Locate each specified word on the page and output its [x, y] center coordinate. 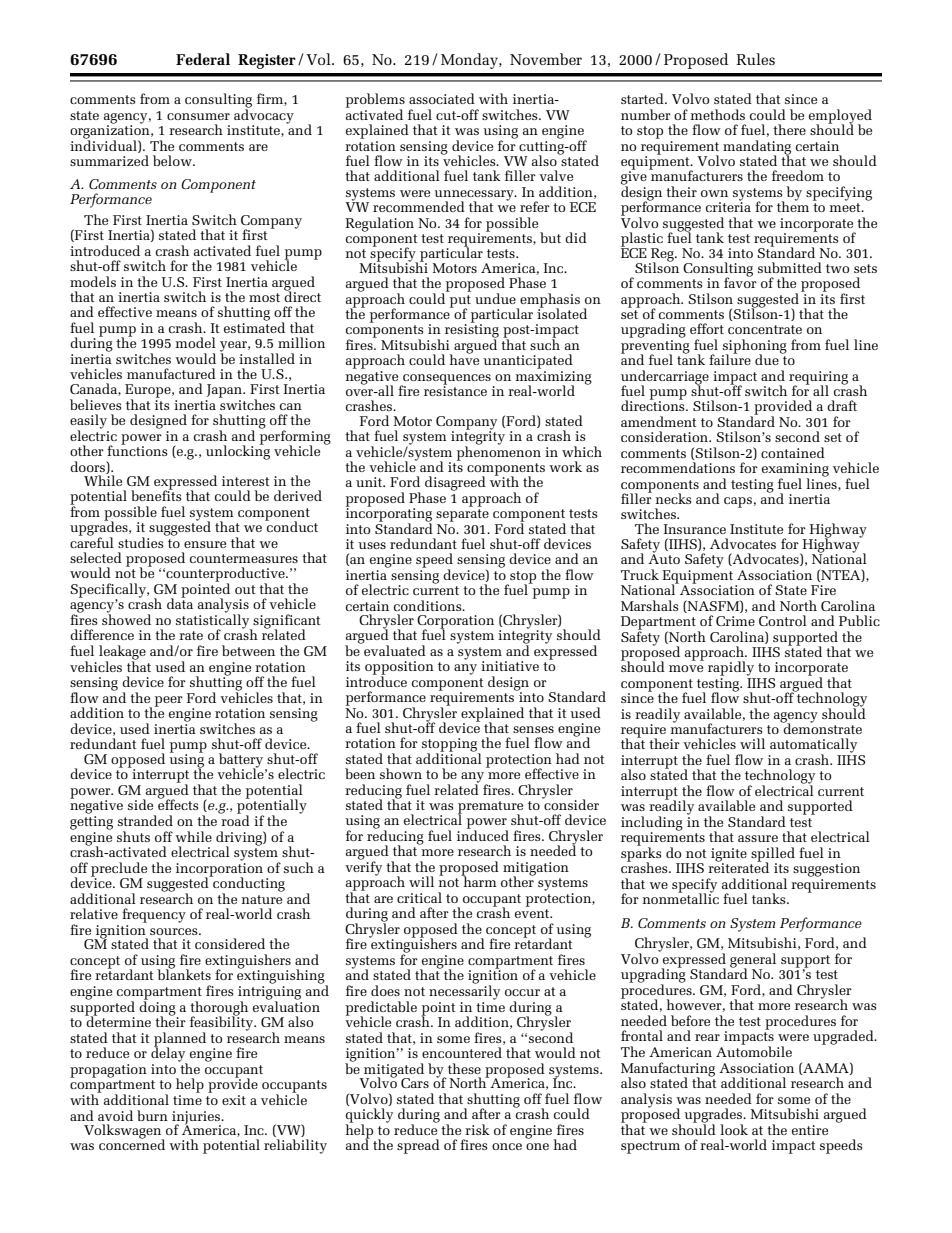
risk [477, 1129]
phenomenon [499, 452]
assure [758, 838]
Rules [755, 59]
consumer [198, 116]
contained [793, 452]
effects [178, 804]
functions [137, 449]
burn [152, 1115]
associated [442, 98]
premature [490, 808]
